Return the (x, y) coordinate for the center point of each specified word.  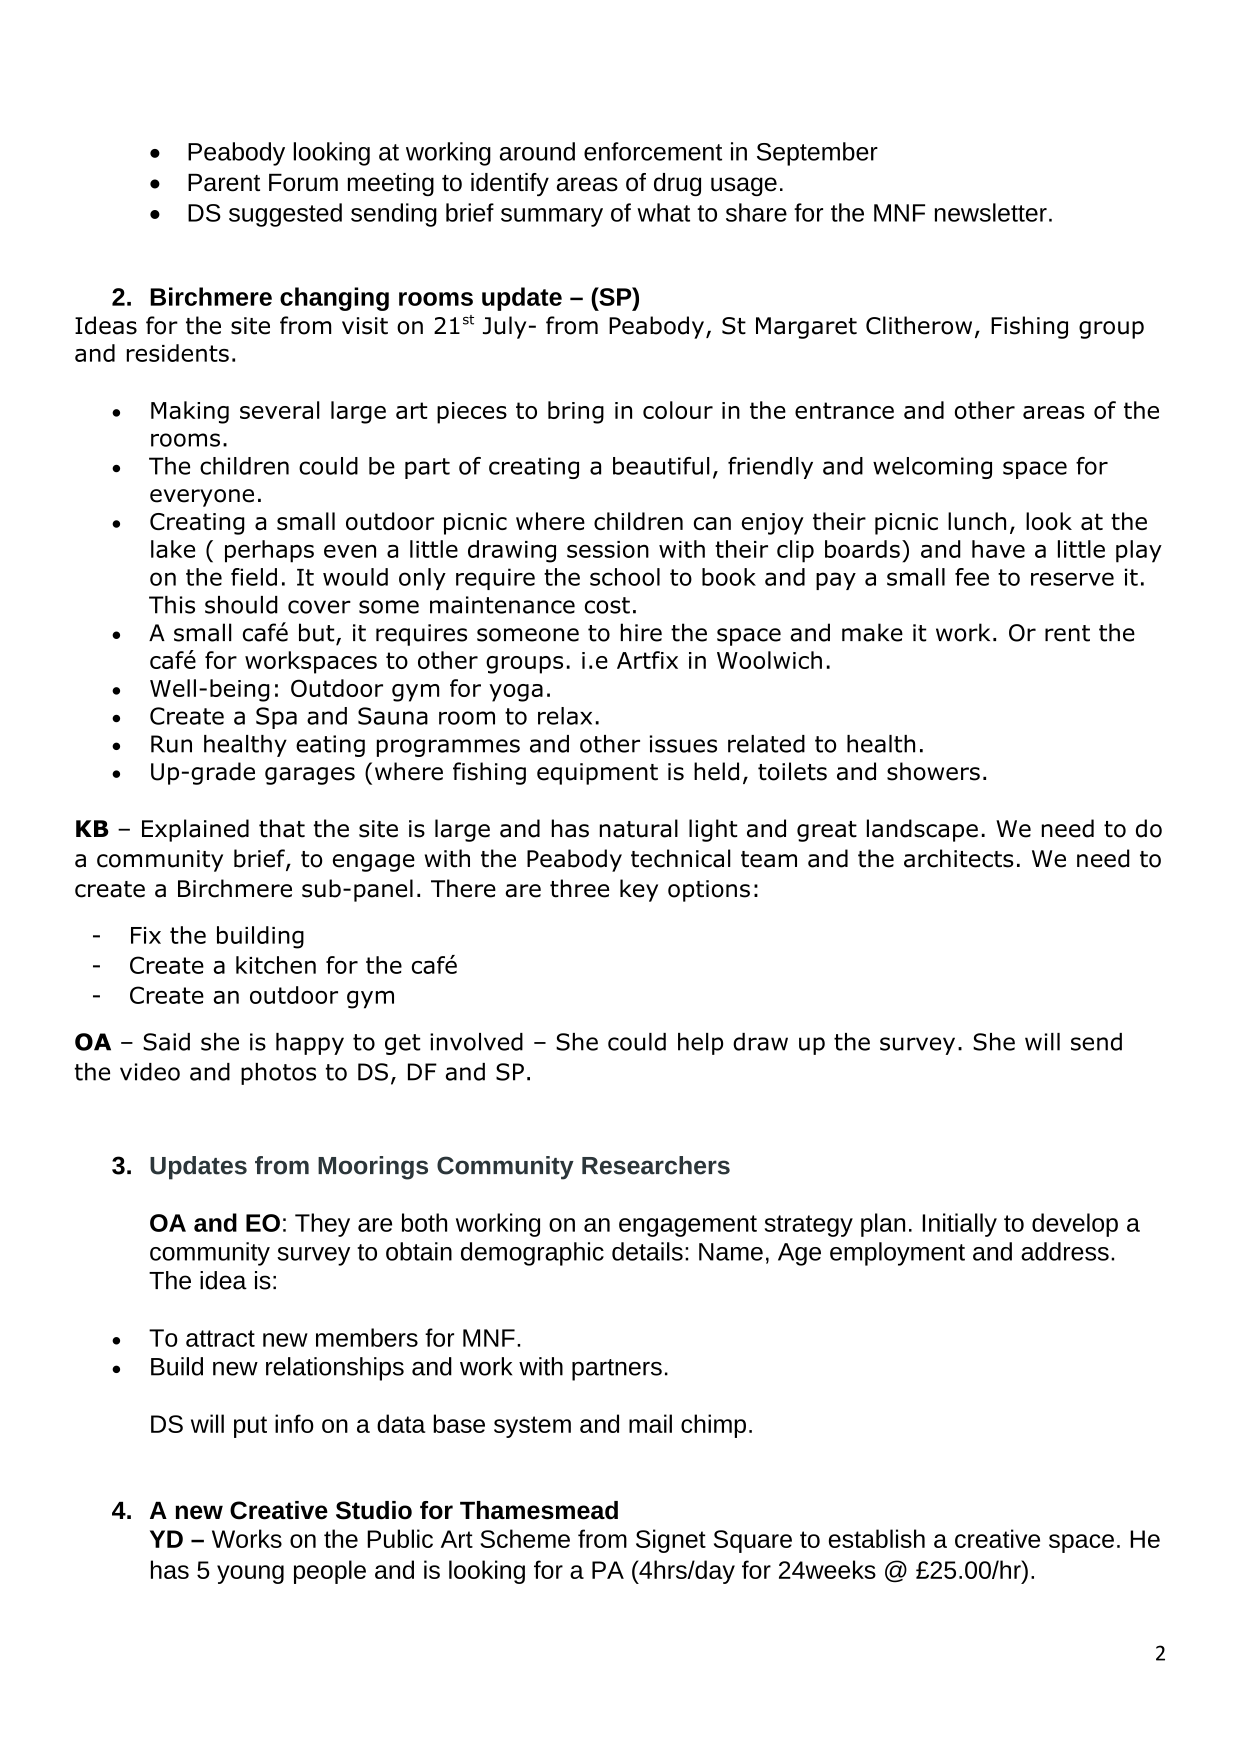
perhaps (269, 551)
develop (1075, 1225)
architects (959, 858)
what (663, 212)
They (322, 1225)
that (282, 828)
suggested (285, 215)
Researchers (656, 1165)
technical (681, 858)
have (998, 549)
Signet (671, 1541)
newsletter (991, 212)
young (250, 1574)
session (608, 549)
